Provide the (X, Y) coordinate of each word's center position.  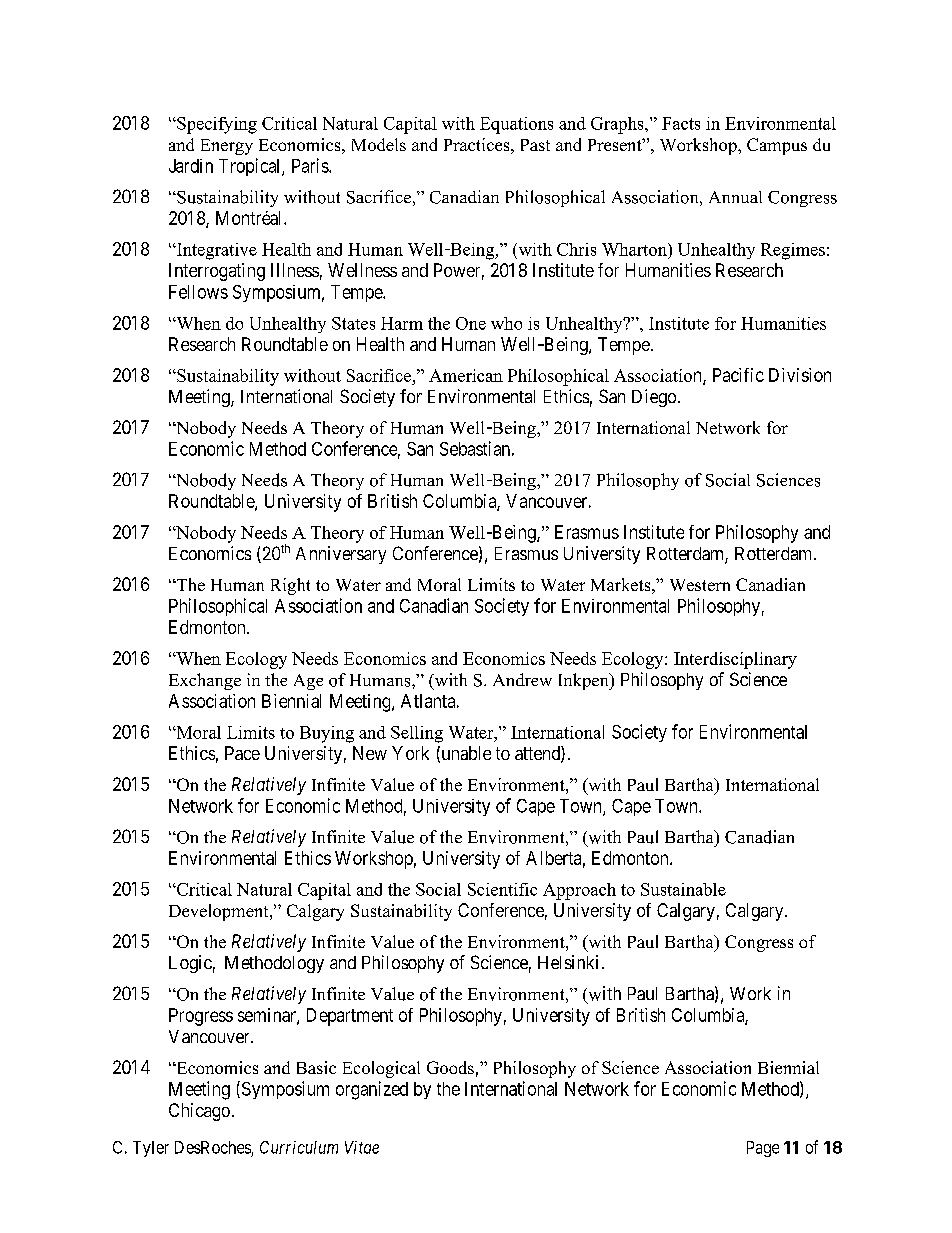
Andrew (522, 679)
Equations (516, 125)
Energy (227, 147)
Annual (735, 197)
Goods (450, 1067)
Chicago (199, 1112)
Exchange (205, 681)
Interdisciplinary (735, 660)
